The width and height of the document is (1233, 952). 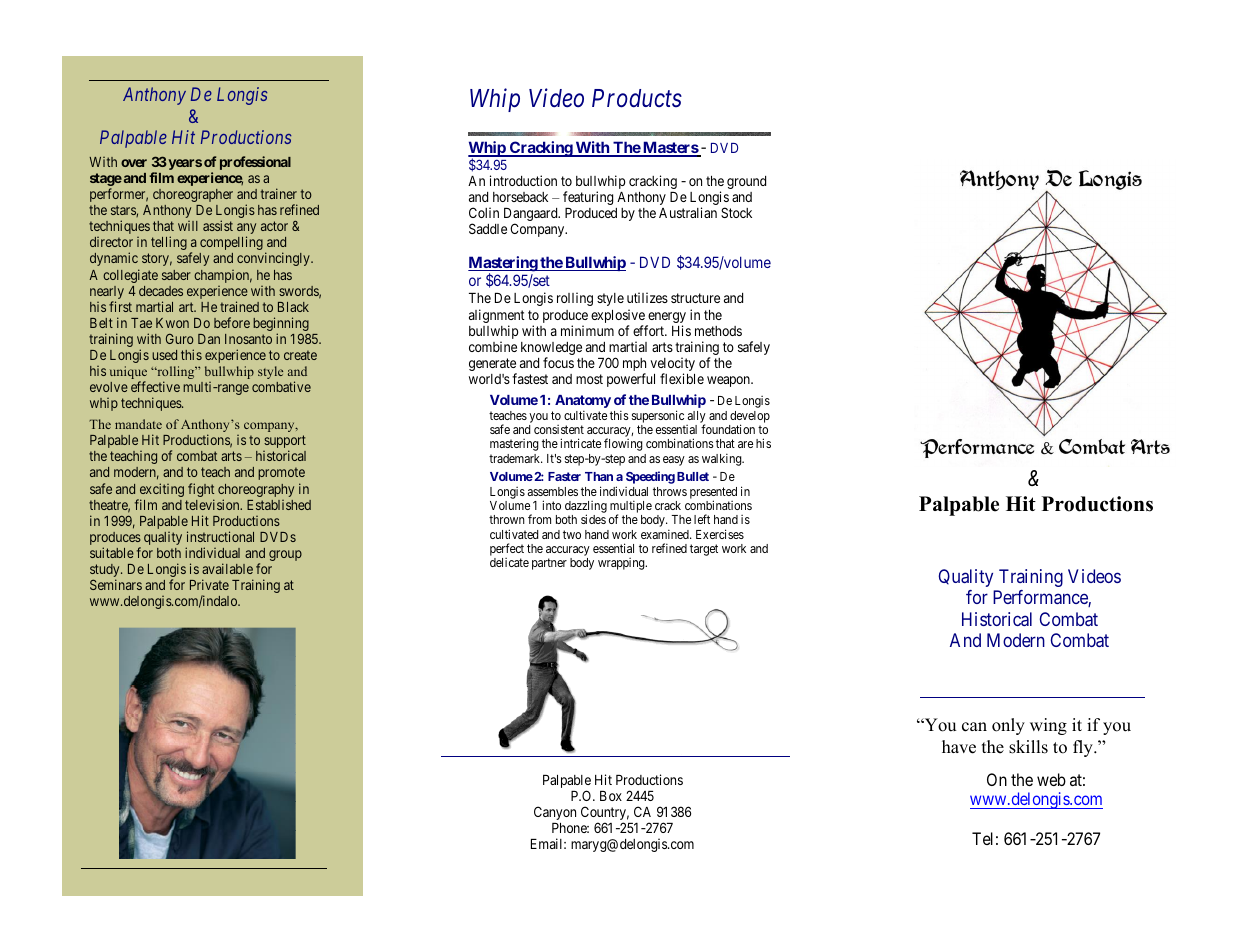 What do you see at coordinates (285, 443) in the document?
I see `support` at bounding box center [285, 443].
